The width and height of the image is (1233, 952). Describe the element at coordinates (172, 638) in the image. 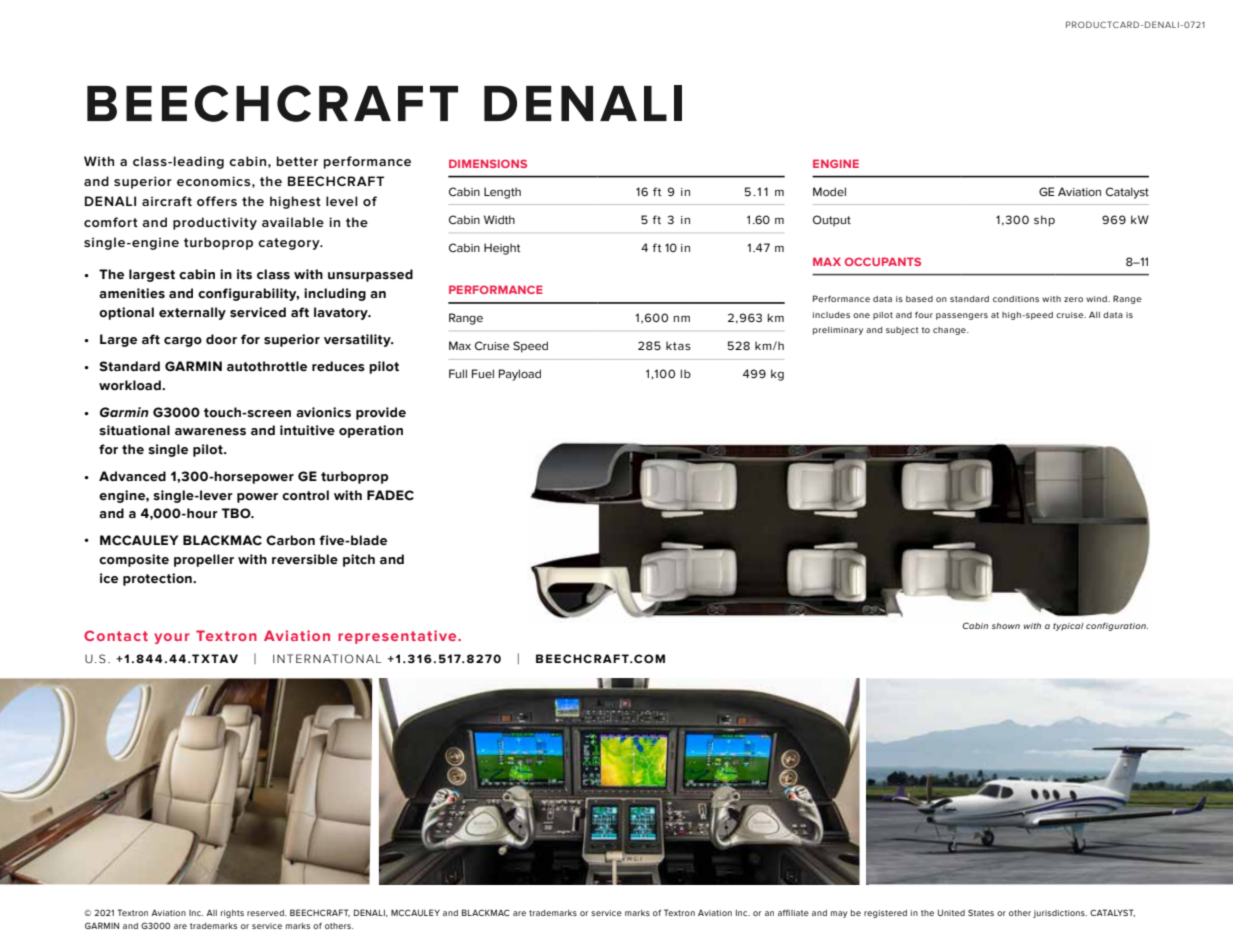

I see `your` at that location.
